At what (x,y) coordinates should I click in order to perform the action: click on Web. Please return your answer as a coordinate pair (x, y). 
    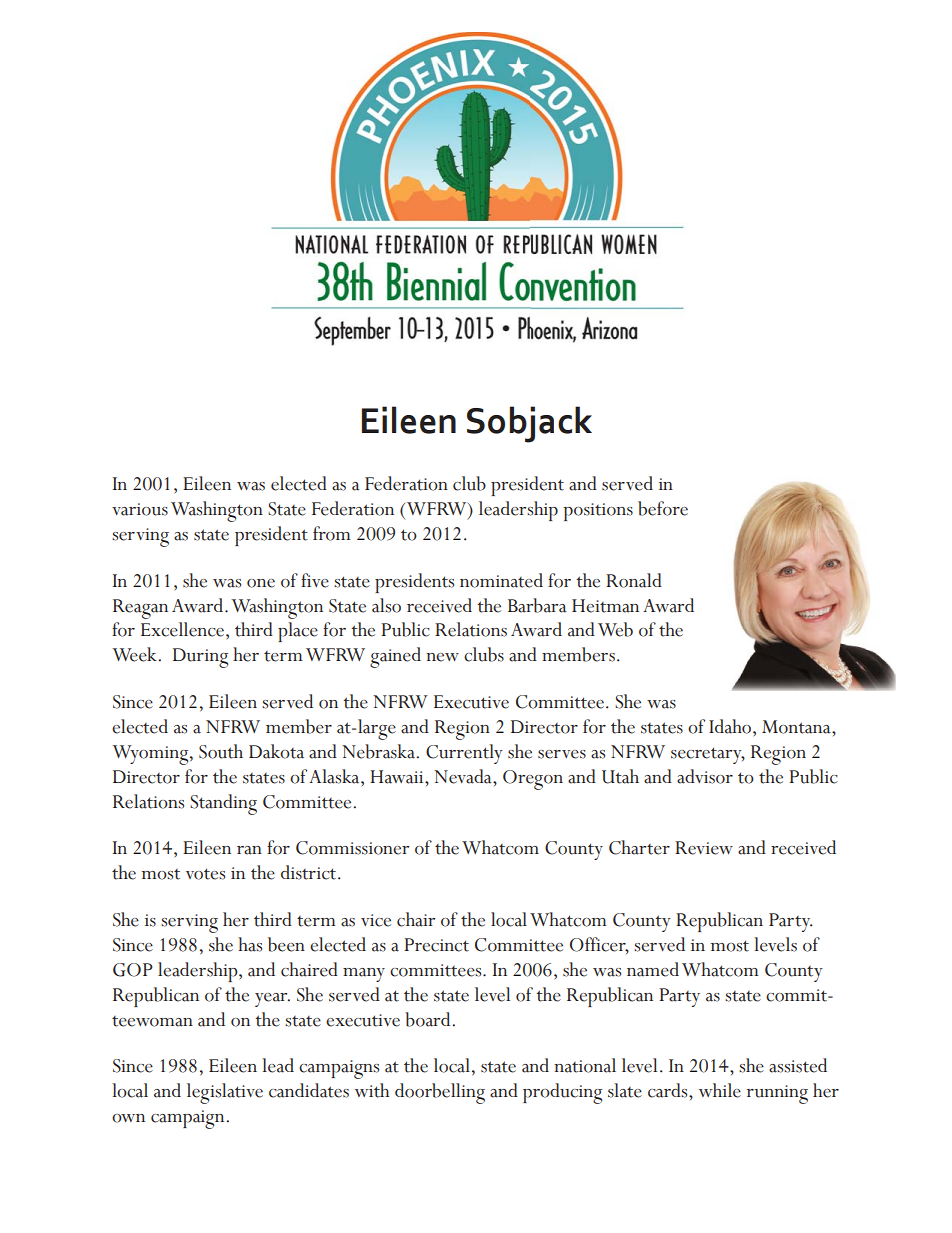
    Looking at the image, I should click on (615, 629).
